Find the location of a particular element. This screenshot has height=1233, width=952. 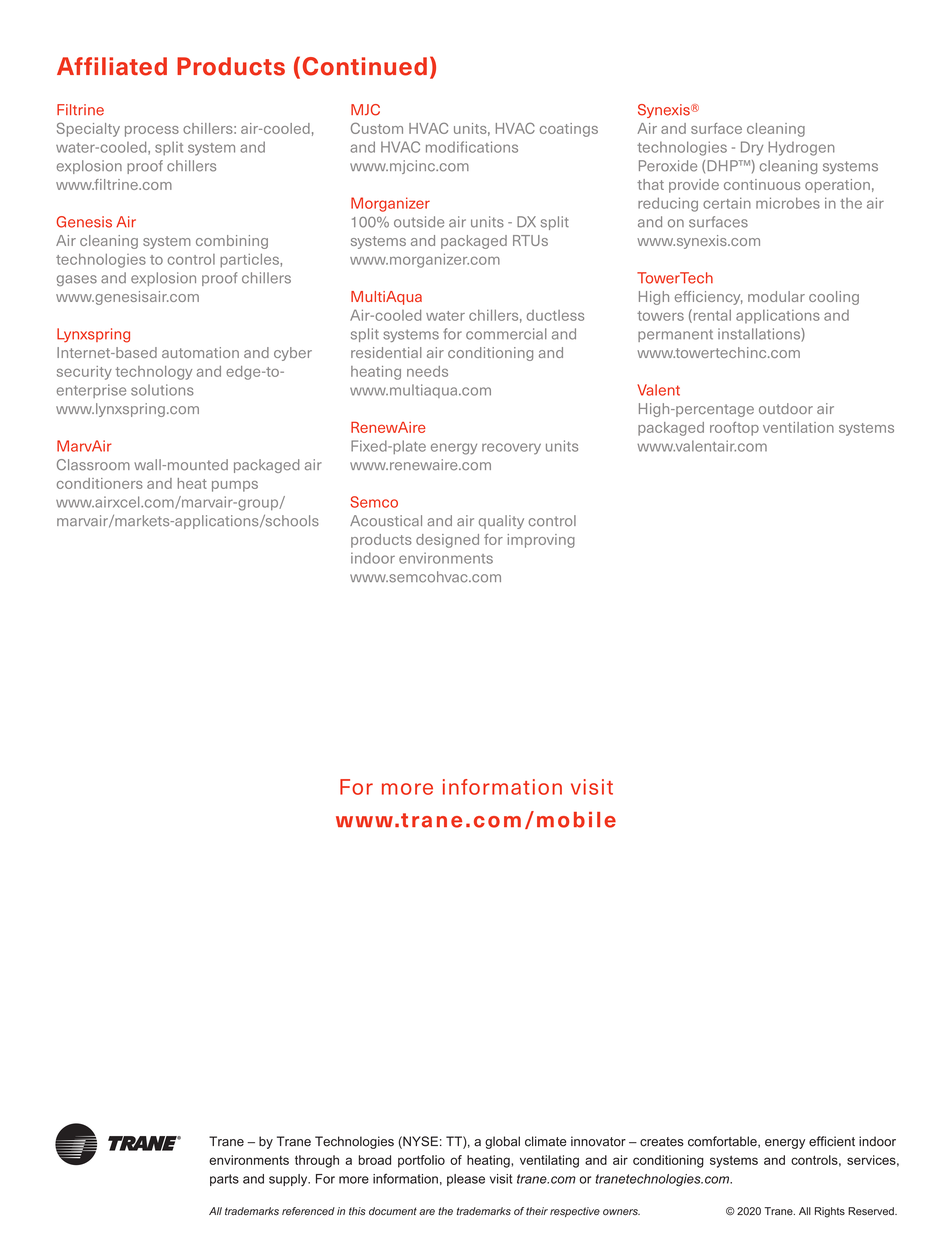

Dry is located at coordinates (752, 148).
